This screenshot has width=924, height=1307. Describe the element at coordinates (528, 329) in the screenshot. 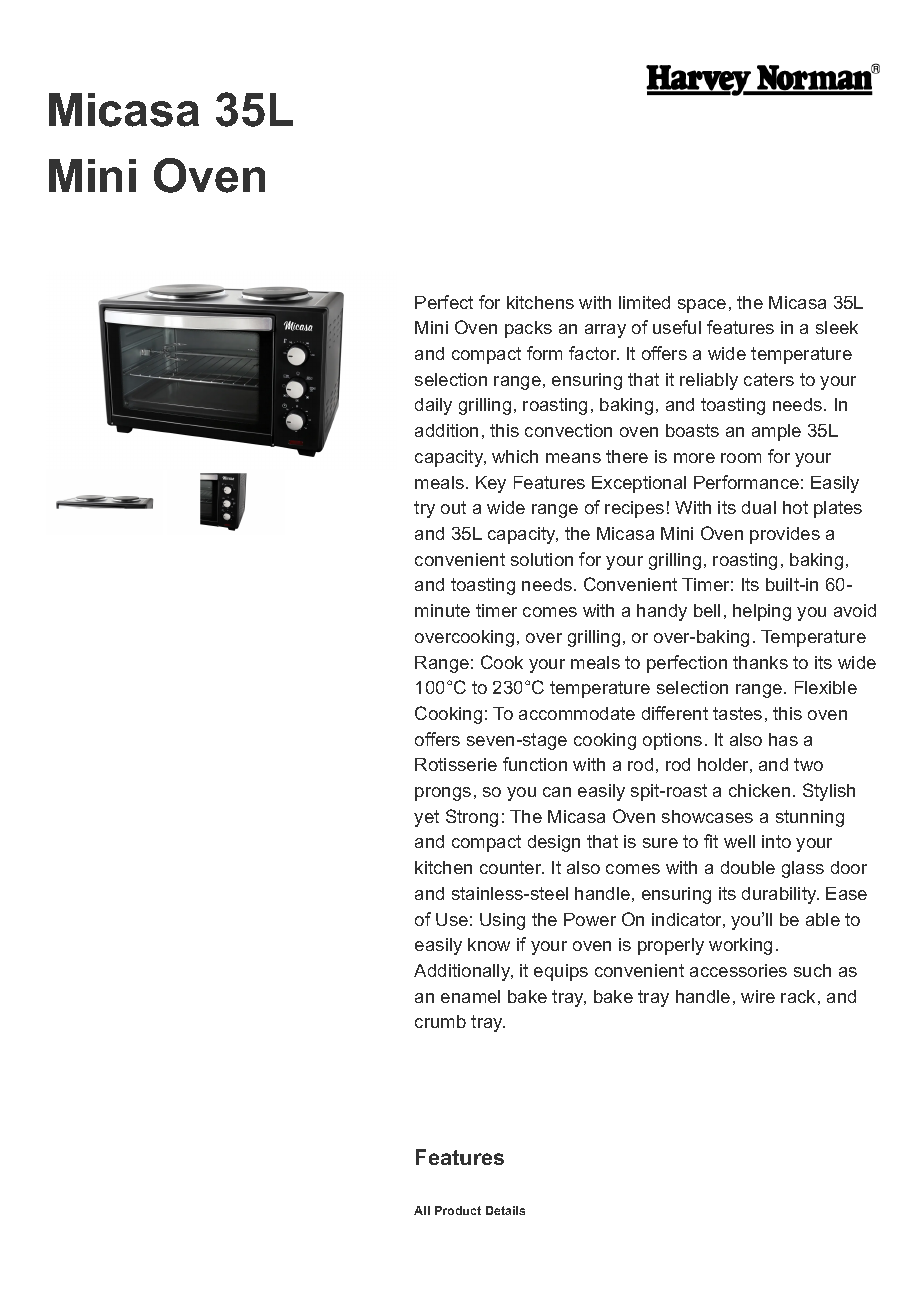

I see `packs` at that location.
